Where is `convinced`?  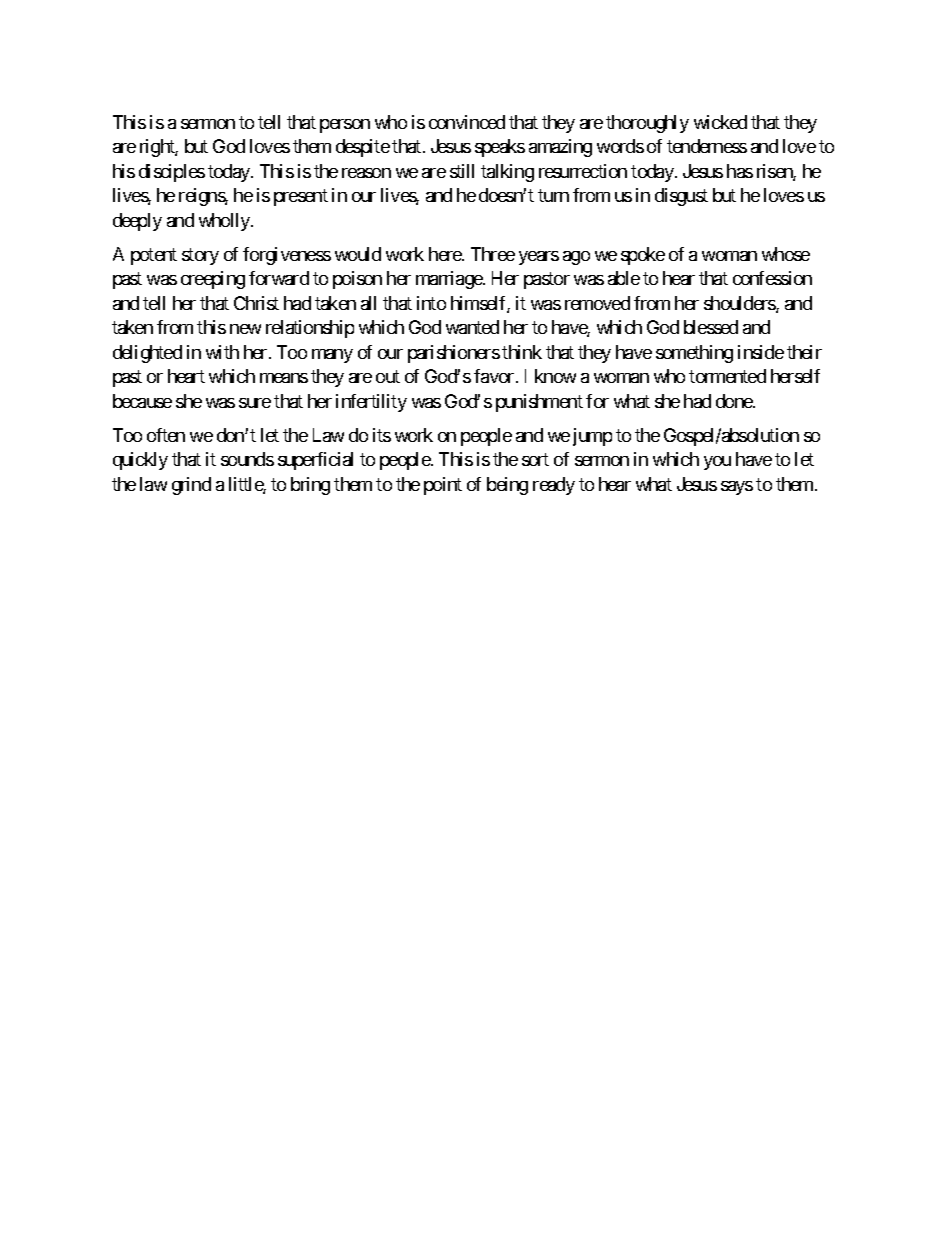
convinced is located at coordinates (467, 122).
